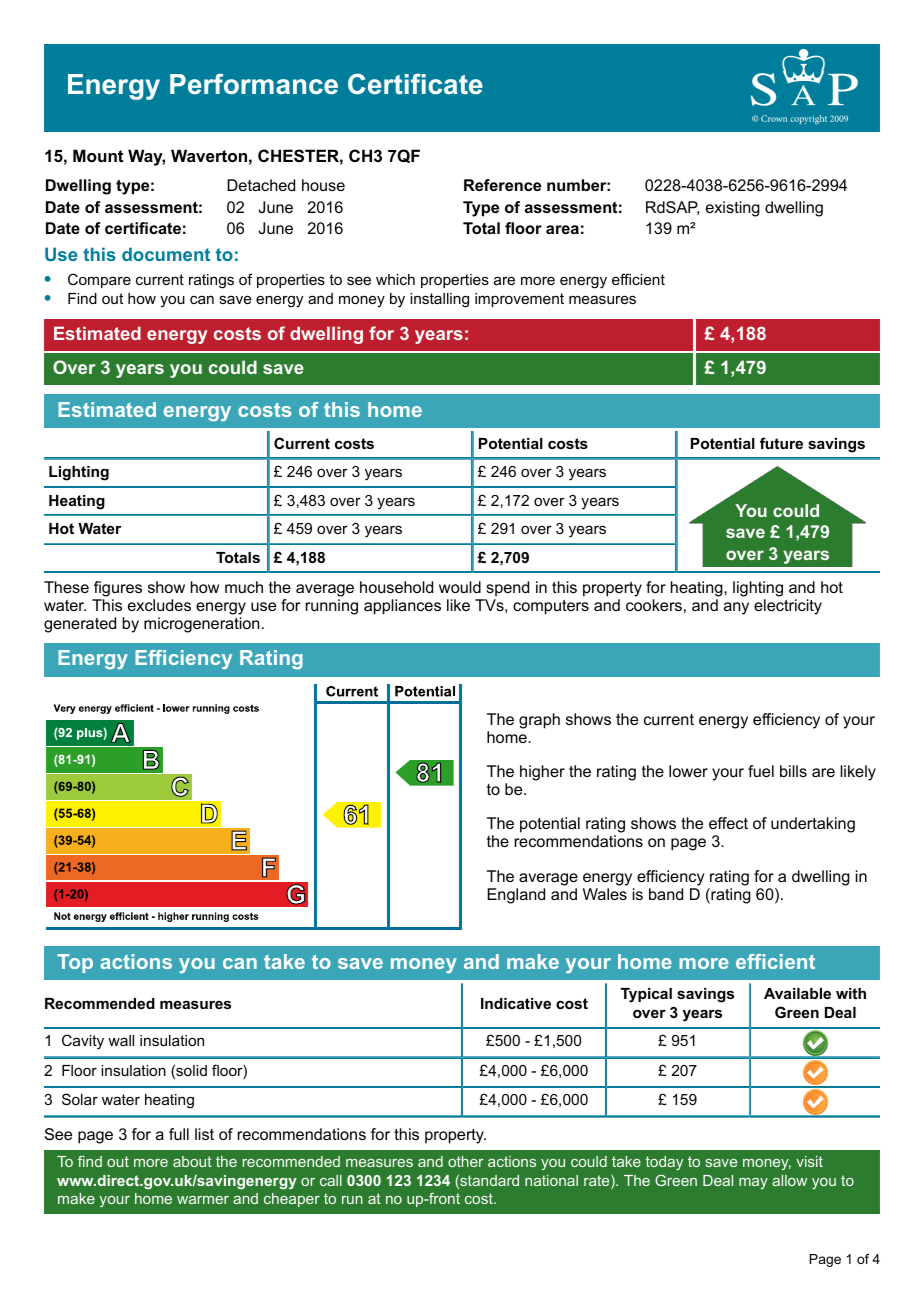 This document has width=924, height=1308. I want to click on about, so click(192, 1161).
